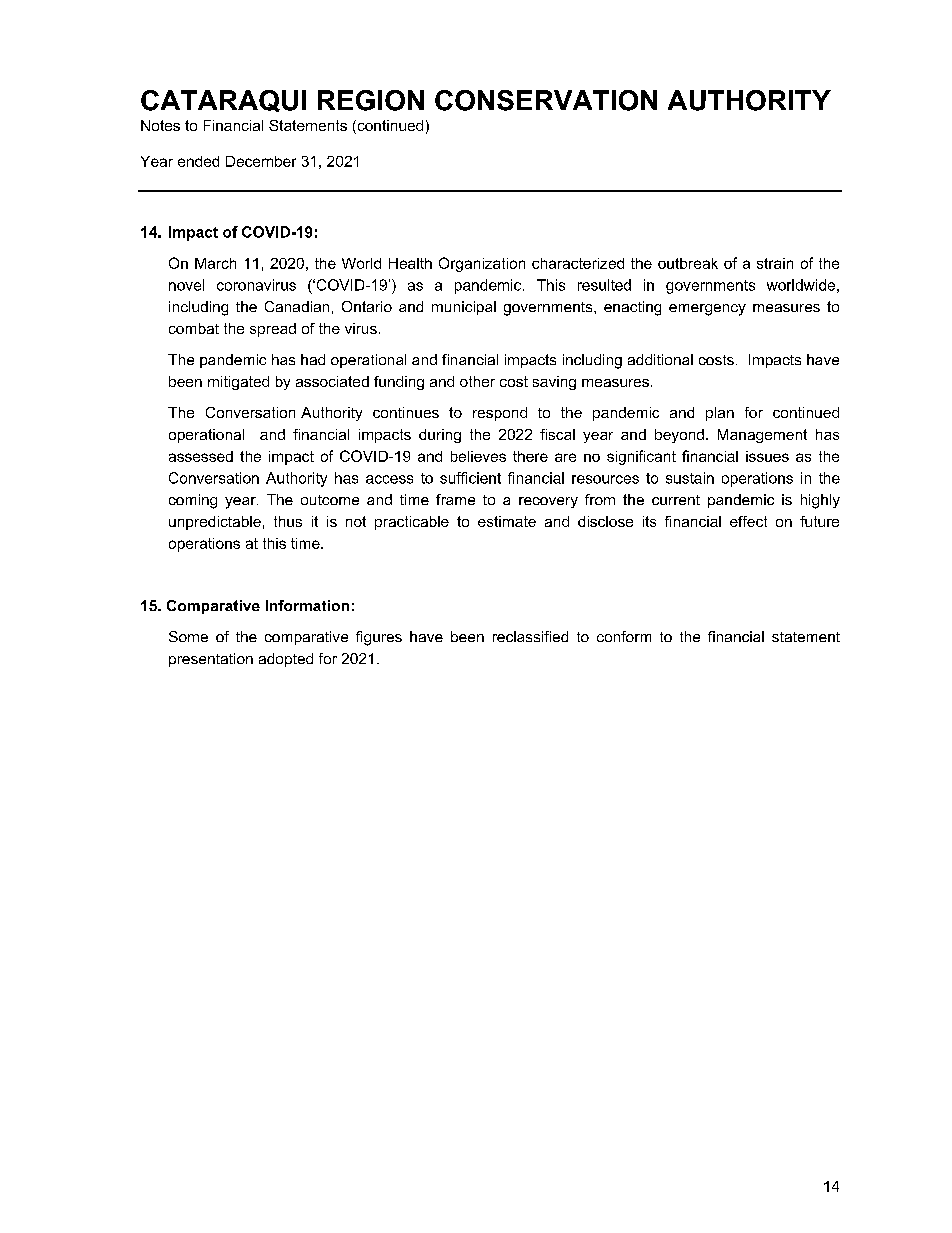 The width and height of the screenshot is (952, 1233). Describe the element at coordinates (211, 660) in the screenshot. I see `presentation` at that location.
